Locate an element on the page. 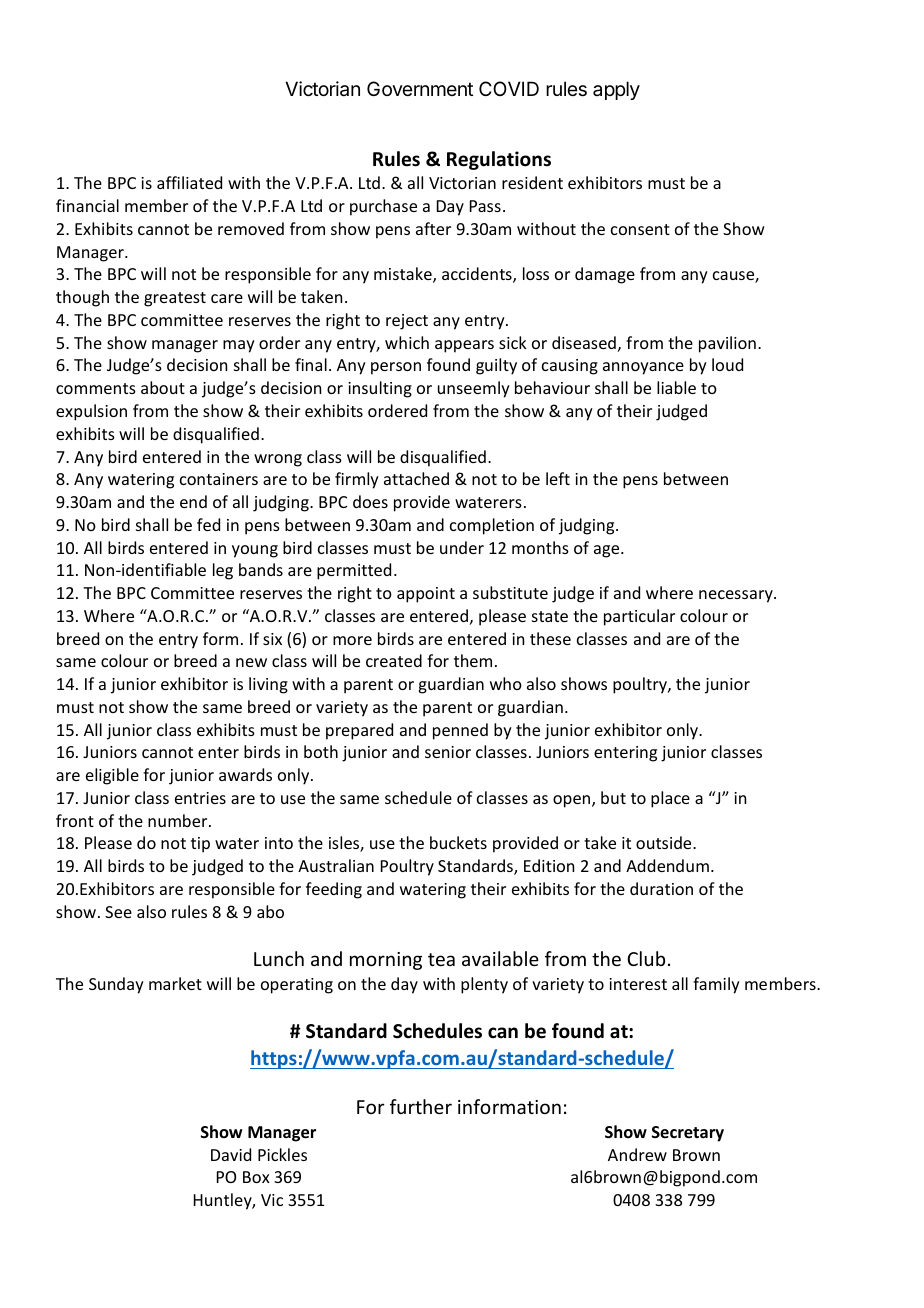 Image resolution: width=924 pixels, height=1308 pixels. tip is located at coordinates (200, 845).
